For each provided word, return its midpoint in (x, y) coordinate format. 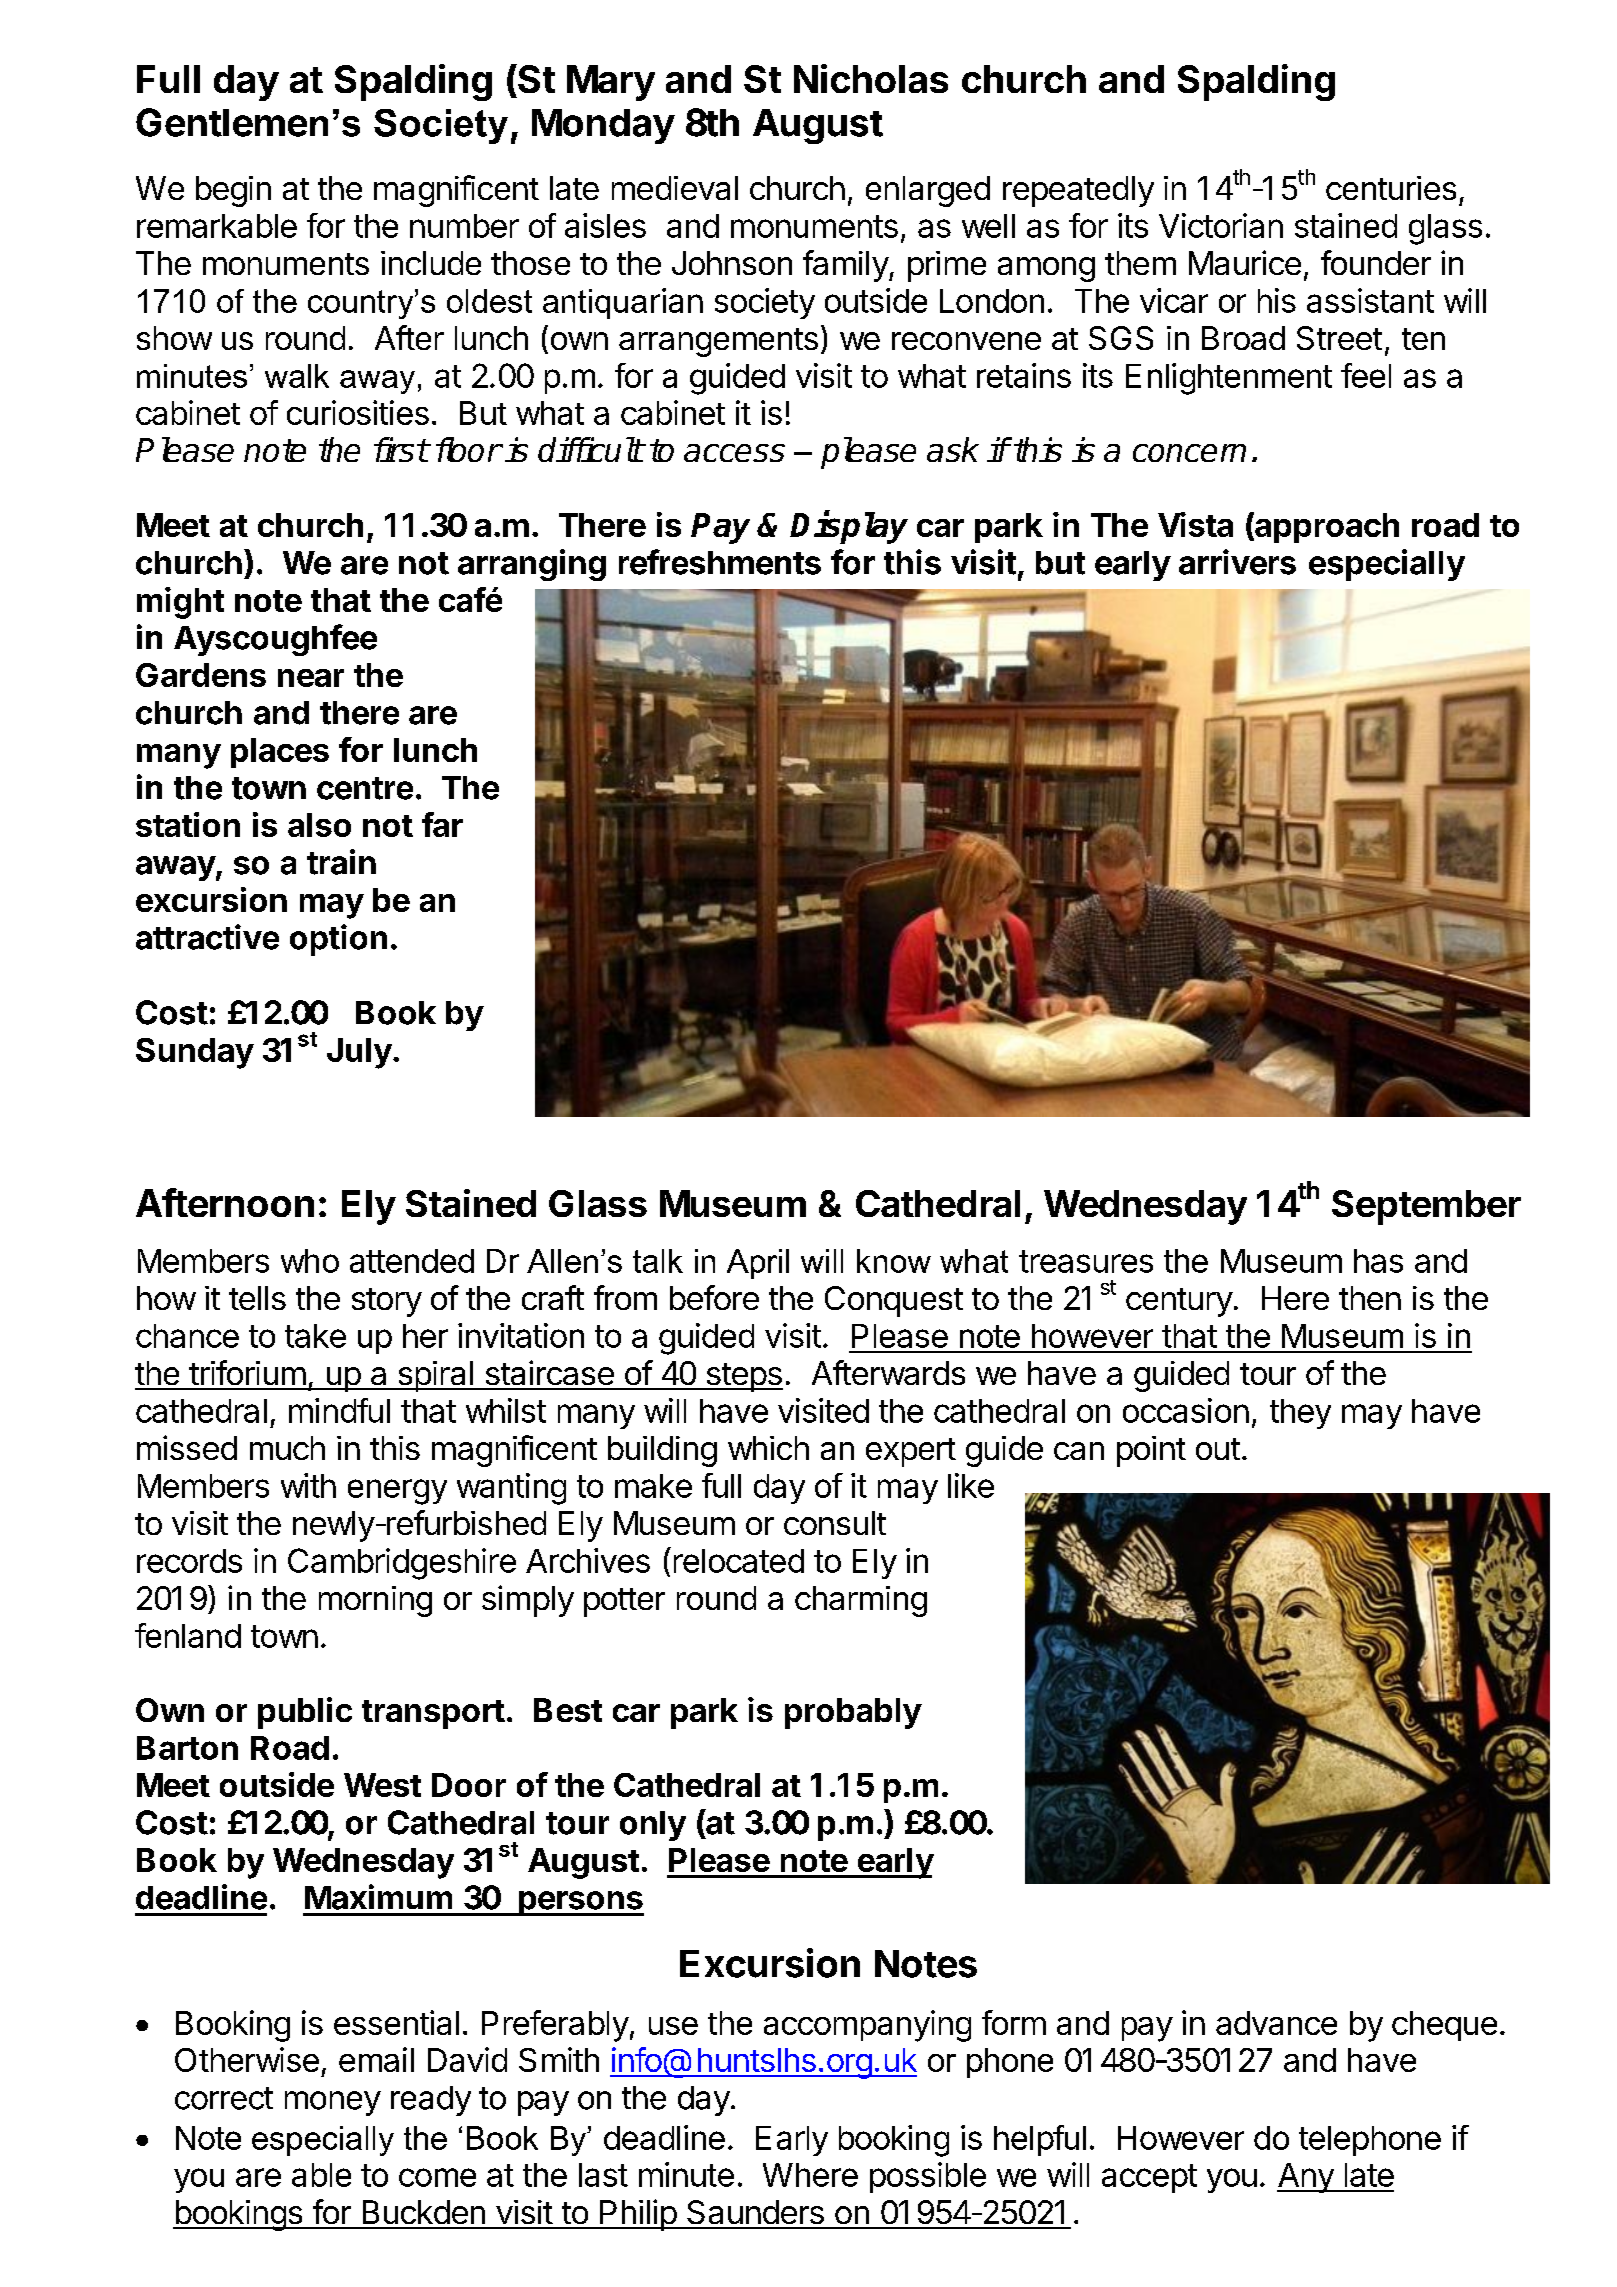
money (333, 2103)
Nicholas (871, 78)
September (1426, 1207)
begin (233, 191)
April (758, 1264)
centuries (1391, 188)
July (359, 1053)
